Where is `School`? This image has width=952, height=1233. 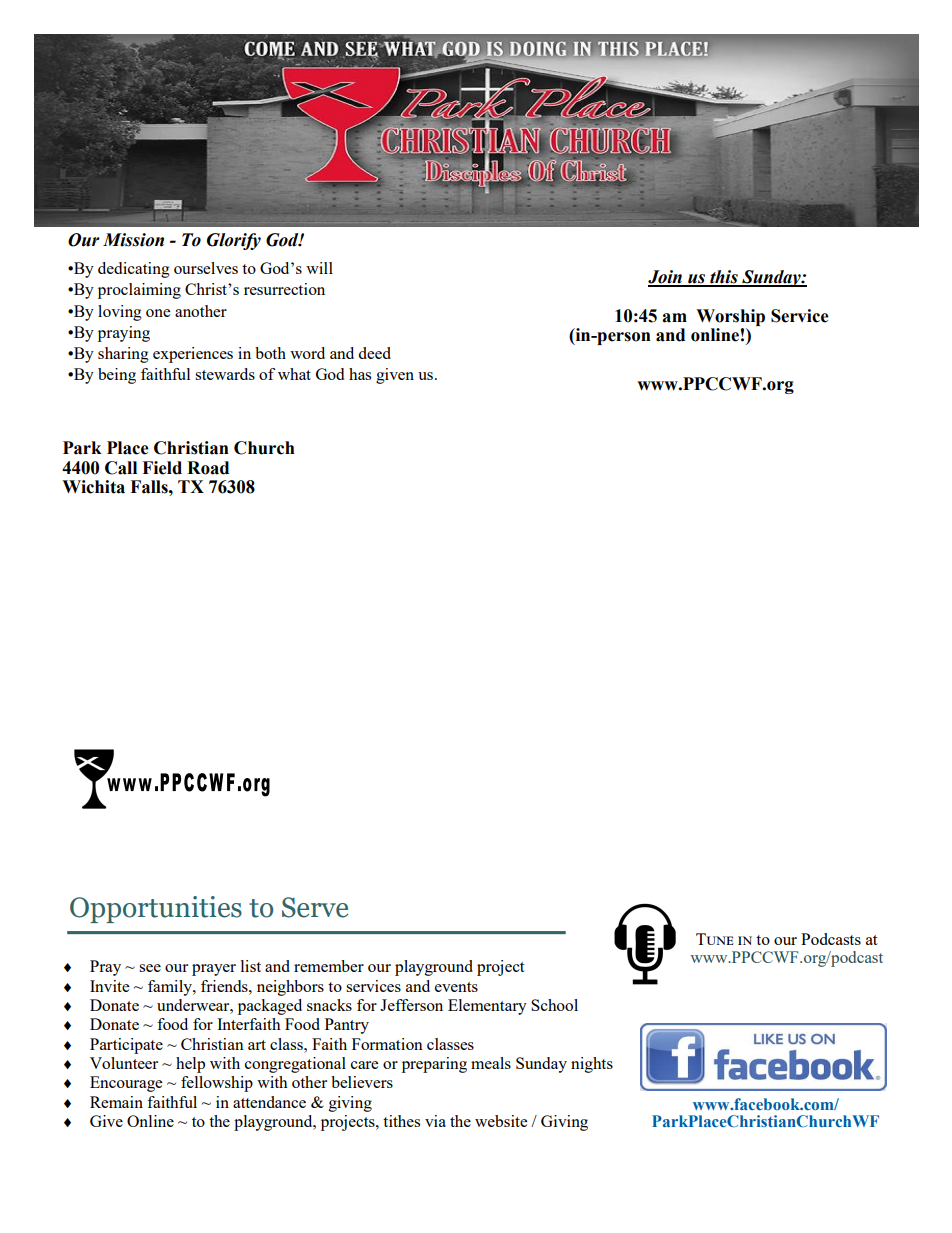 School is located at coordinates (554, 1005).
